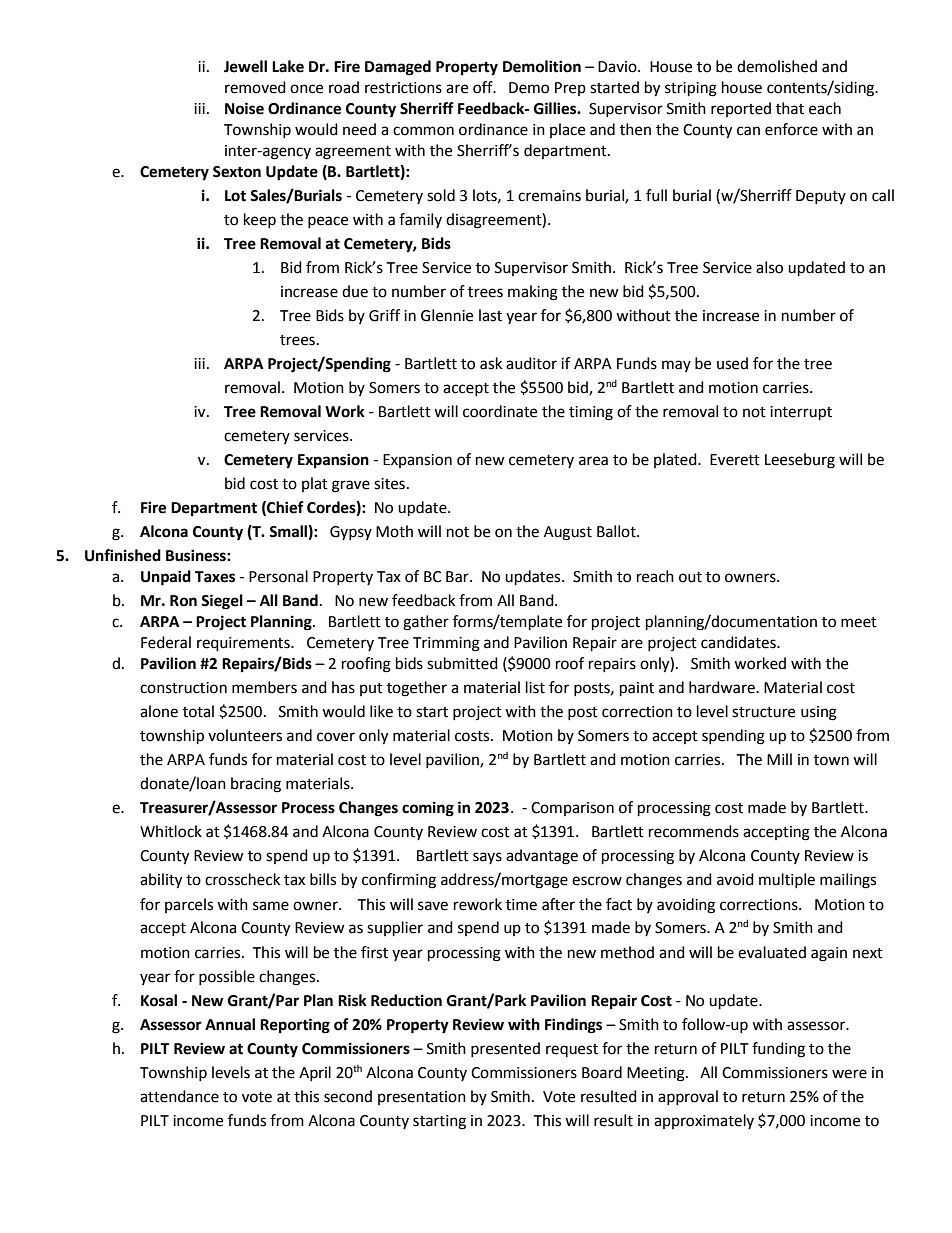 The width and height of the page is (952, 1233). What do you see at coordinates (739, 642) in the page?
I see `candidates` at bounding box center [739, 642].
